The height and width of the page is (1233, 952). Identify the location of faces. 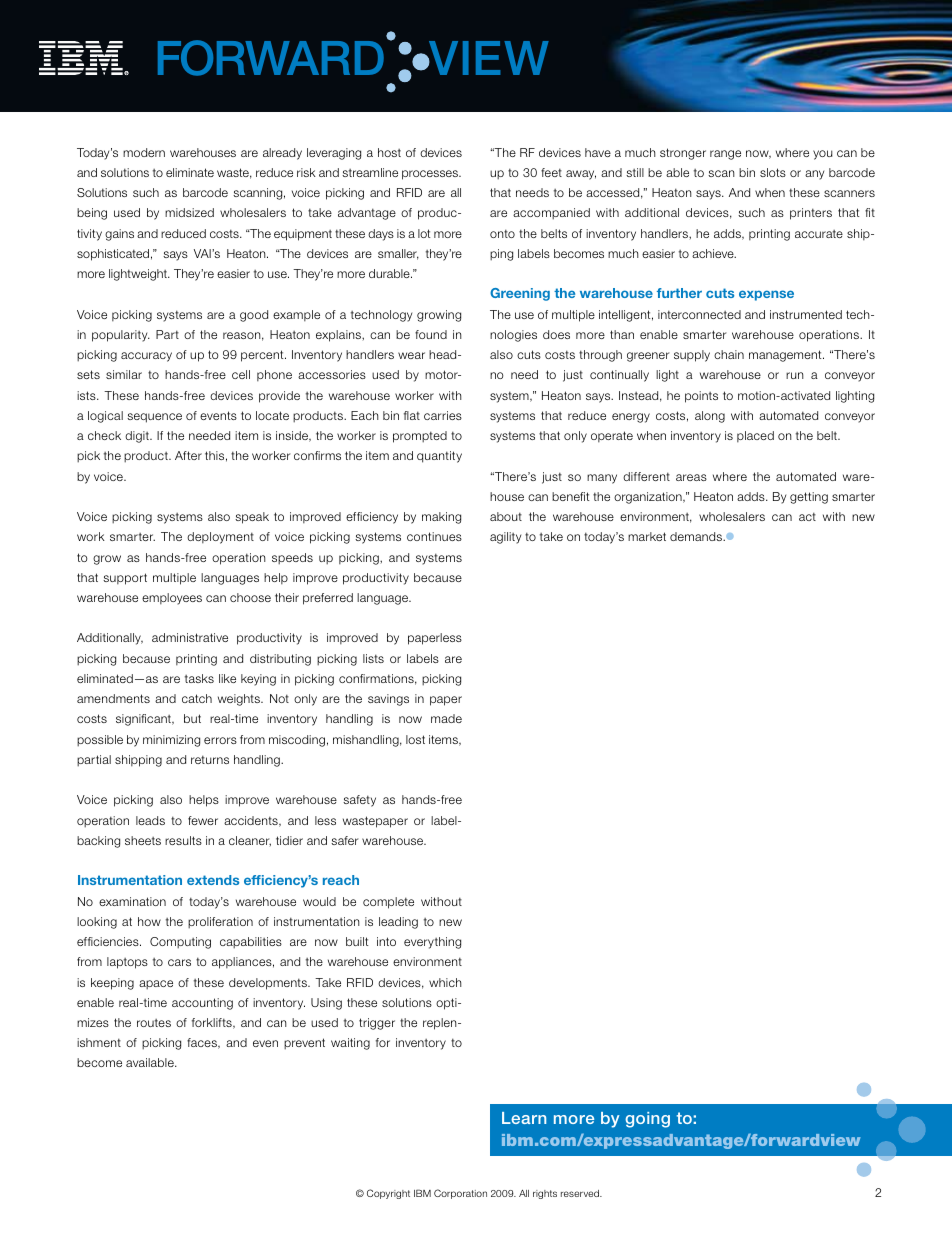
(203, 1043).
